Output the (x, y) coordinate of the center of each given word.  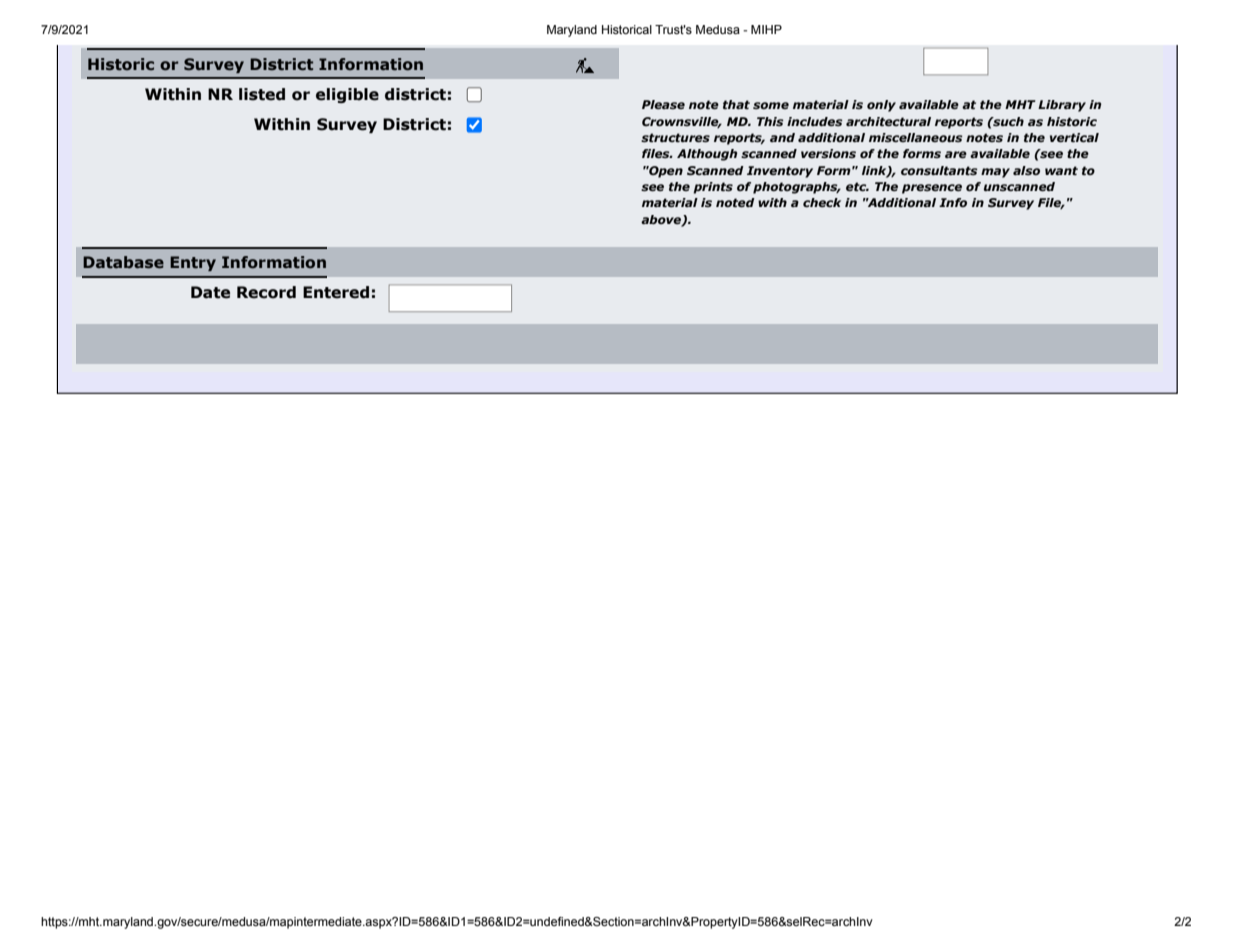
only (881, 106)
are (956, 154)
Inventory (780, 172)
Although (707, 155)
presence (932, 189)
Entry (193, 263)
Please (663, 104)
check (822, 202)
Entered (336, 292)
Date (210, 292)
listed (262, 94)
